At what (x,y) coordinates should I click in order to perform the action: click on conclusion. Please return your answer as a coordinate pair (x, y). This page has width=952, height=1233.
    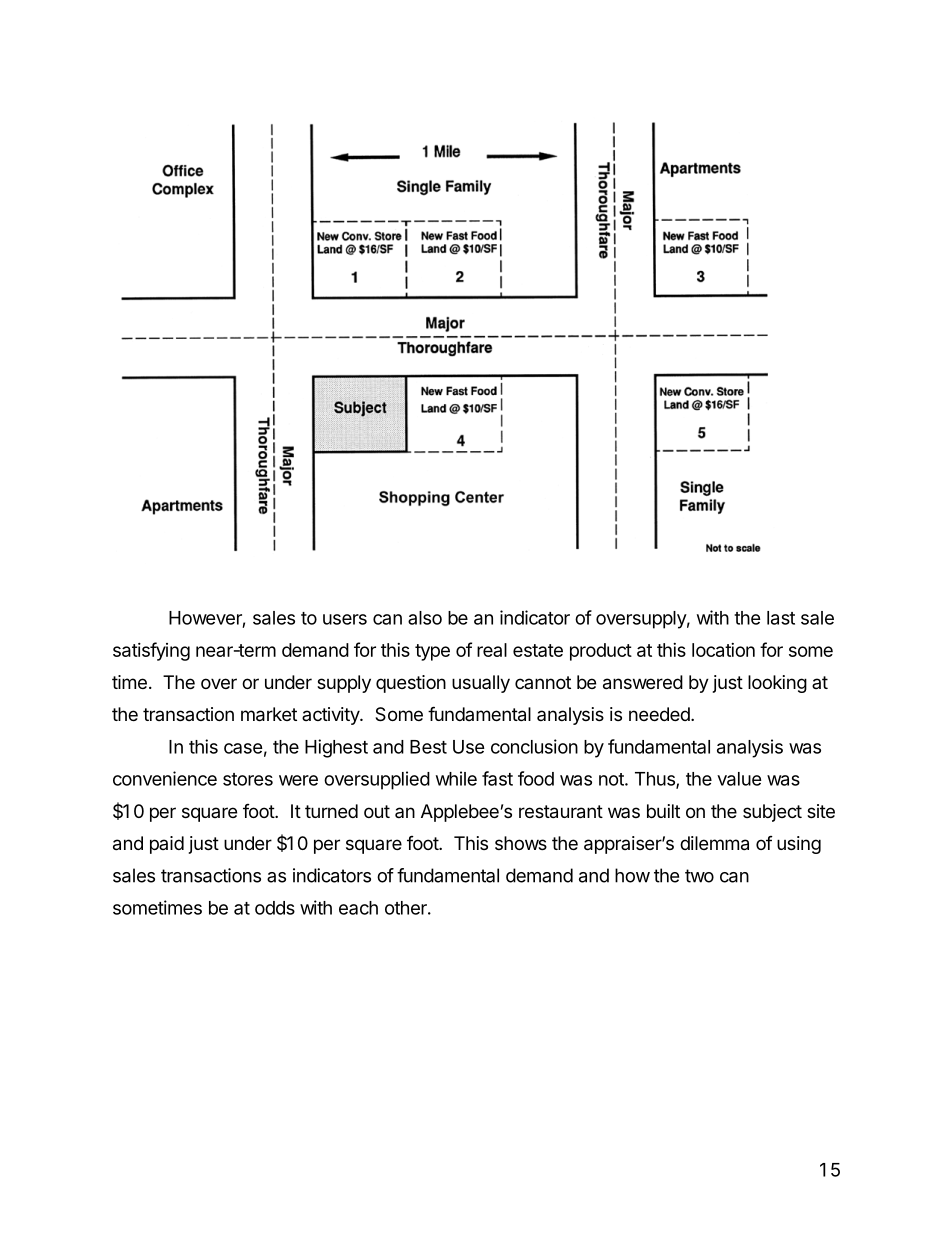
    Looking at the image, I should click on (534, 746).
